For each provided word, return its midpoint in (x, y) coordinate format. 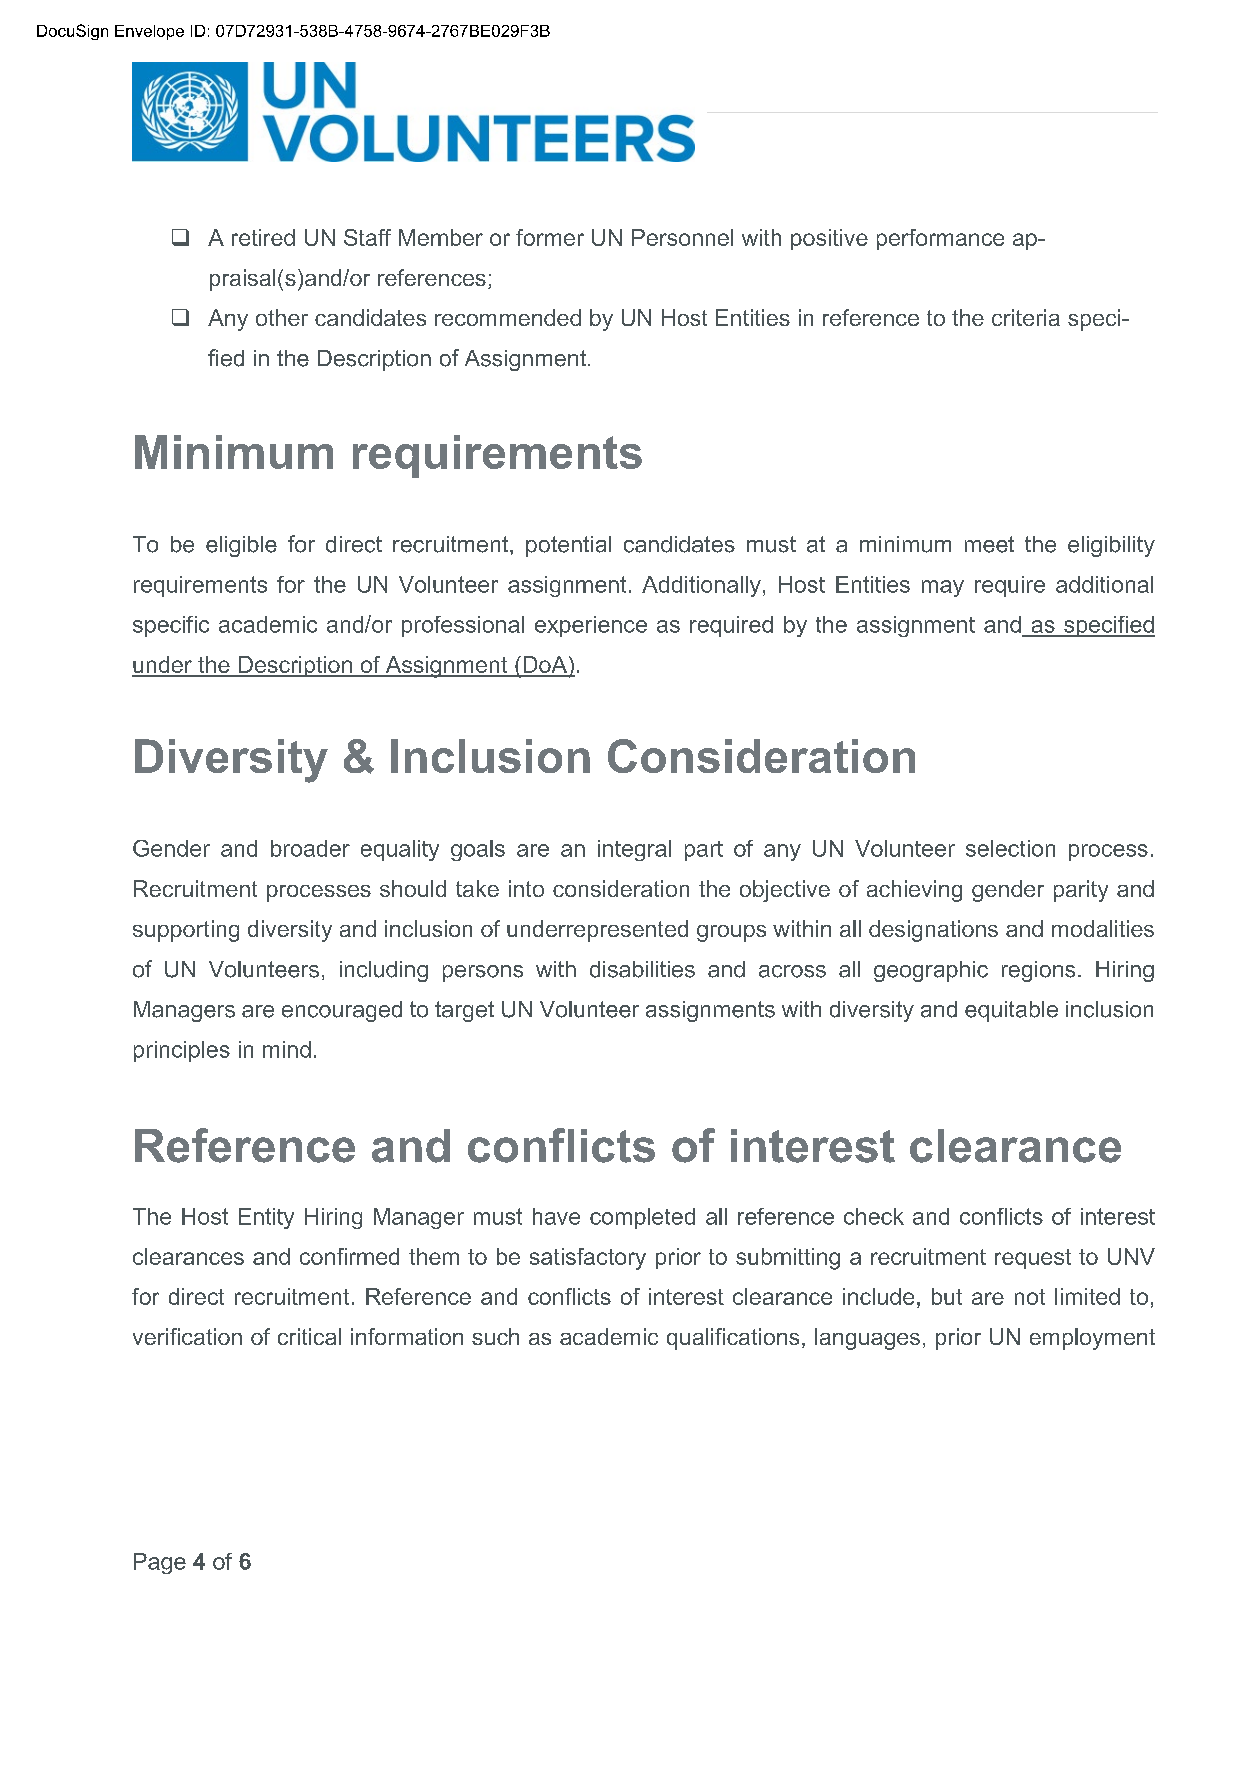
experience (591, 626)
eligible (241, 546)
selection (1010, 848)
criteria (1026, 317)
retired (263, 237)
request (1033, 1259)
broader (310, 848)
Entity (266, 1218)
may (943, 588)
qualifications (733, 1339)
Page (160, 1563)
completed (642, 1218)
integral (634, 850)
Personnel (682, 237)
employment (1092, 1339)
